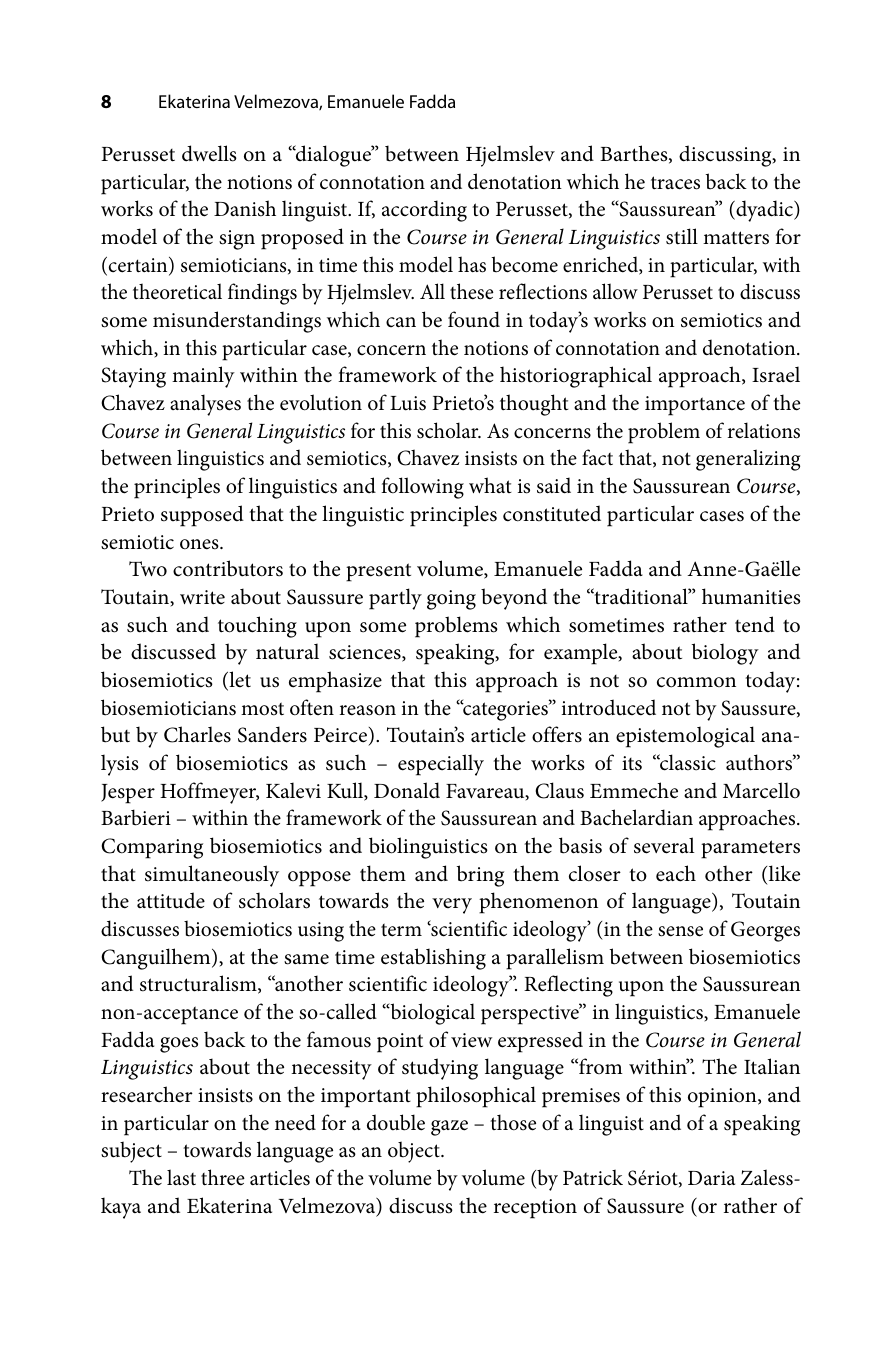 This document has height=1345, width=896. I want to click on dwells, so click(209, 153).
